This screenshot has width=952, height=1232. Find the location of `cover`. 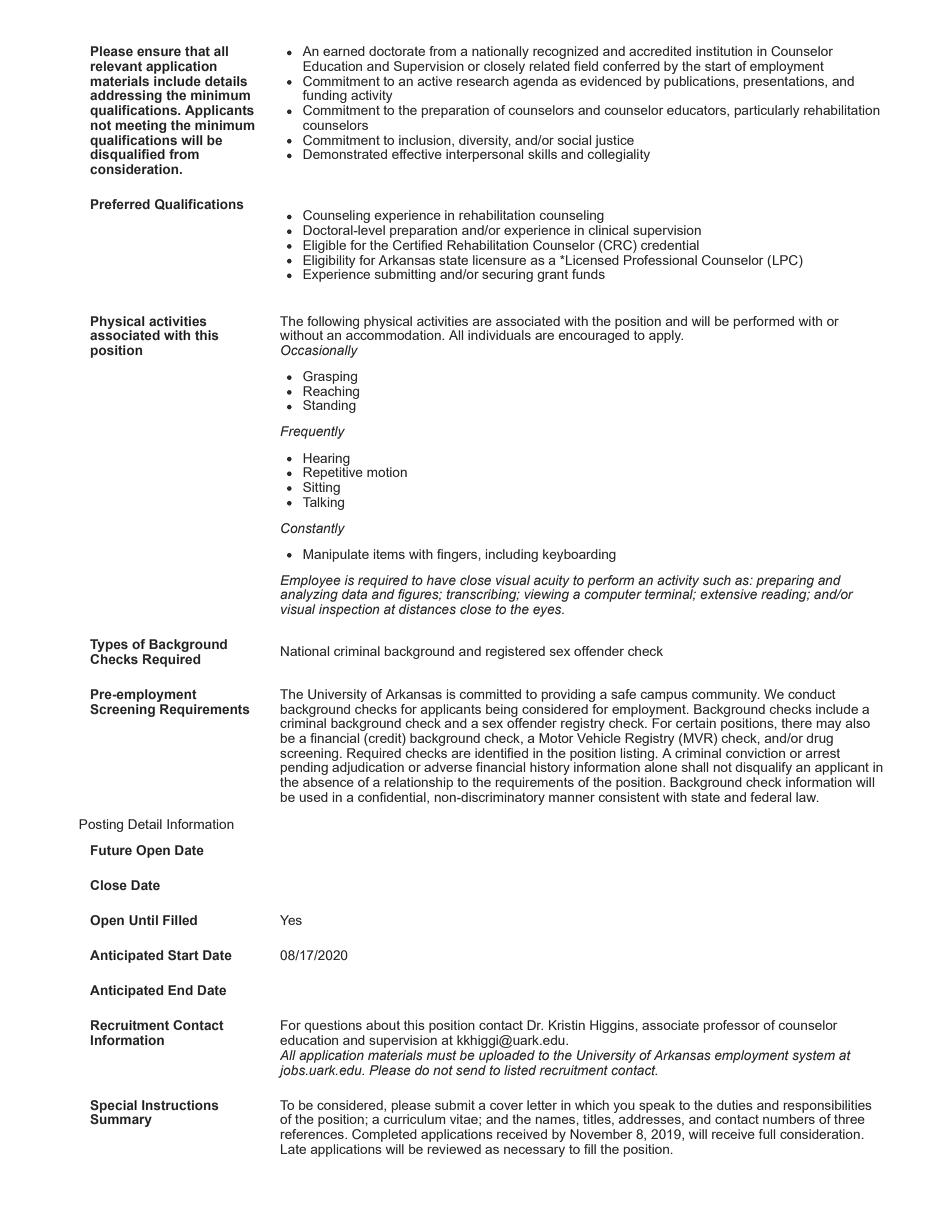

cover is located at coordinates (506, 1106).
